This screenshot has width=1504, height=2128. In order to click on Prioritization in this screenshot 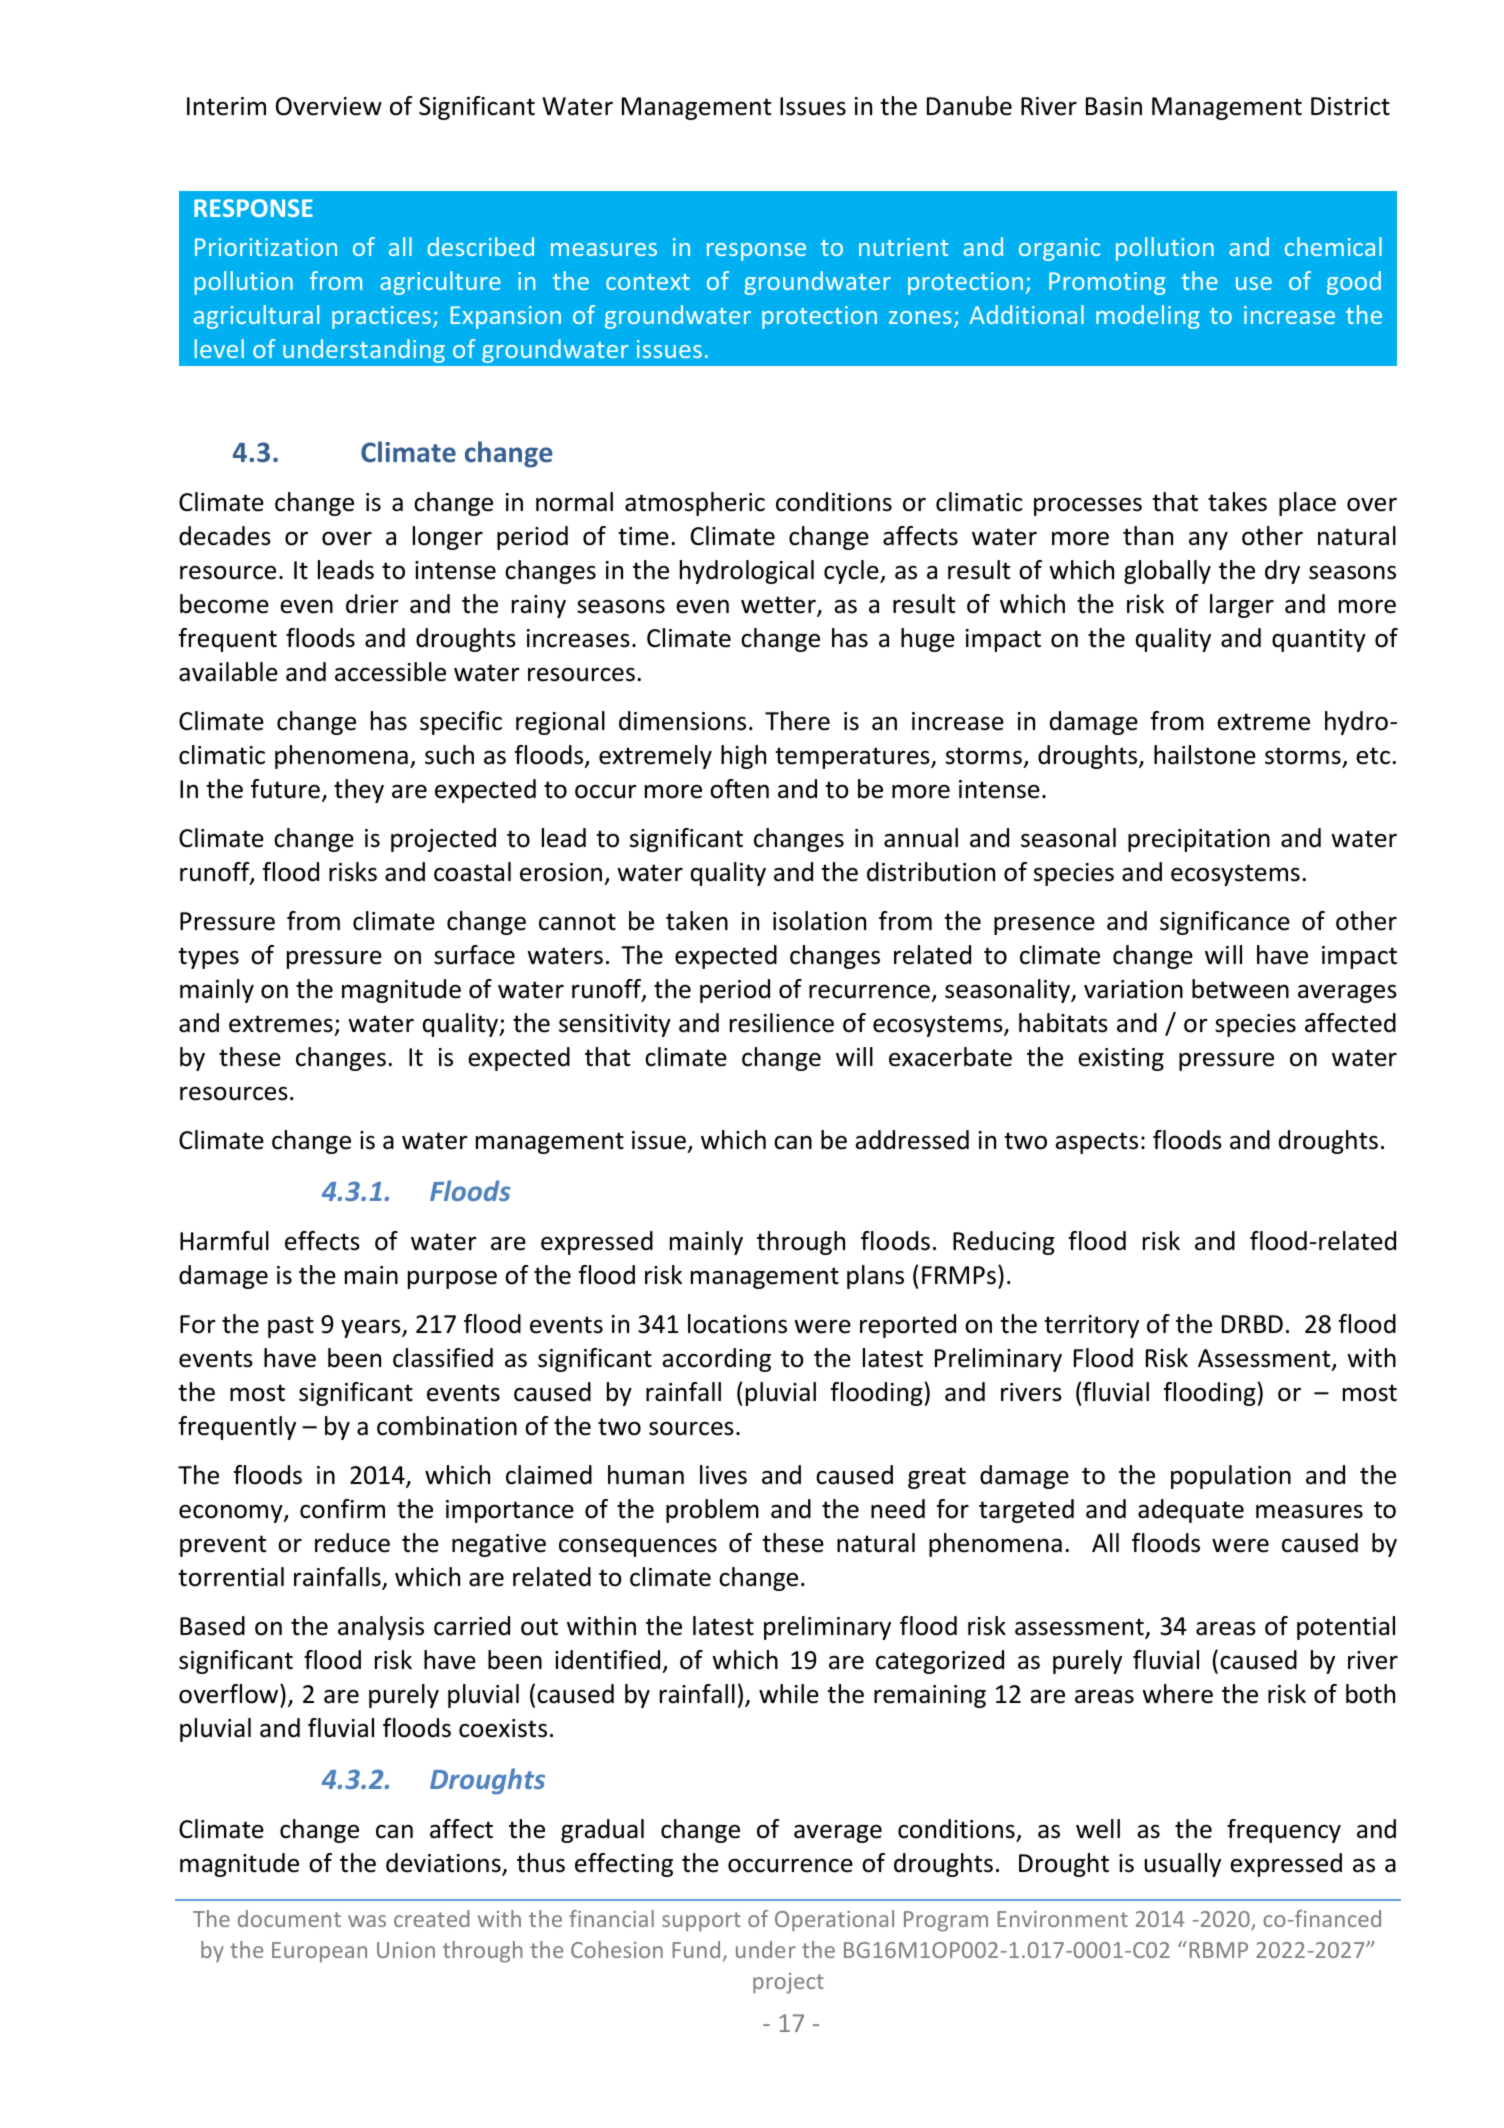, I will do `click(266, 247)`.
